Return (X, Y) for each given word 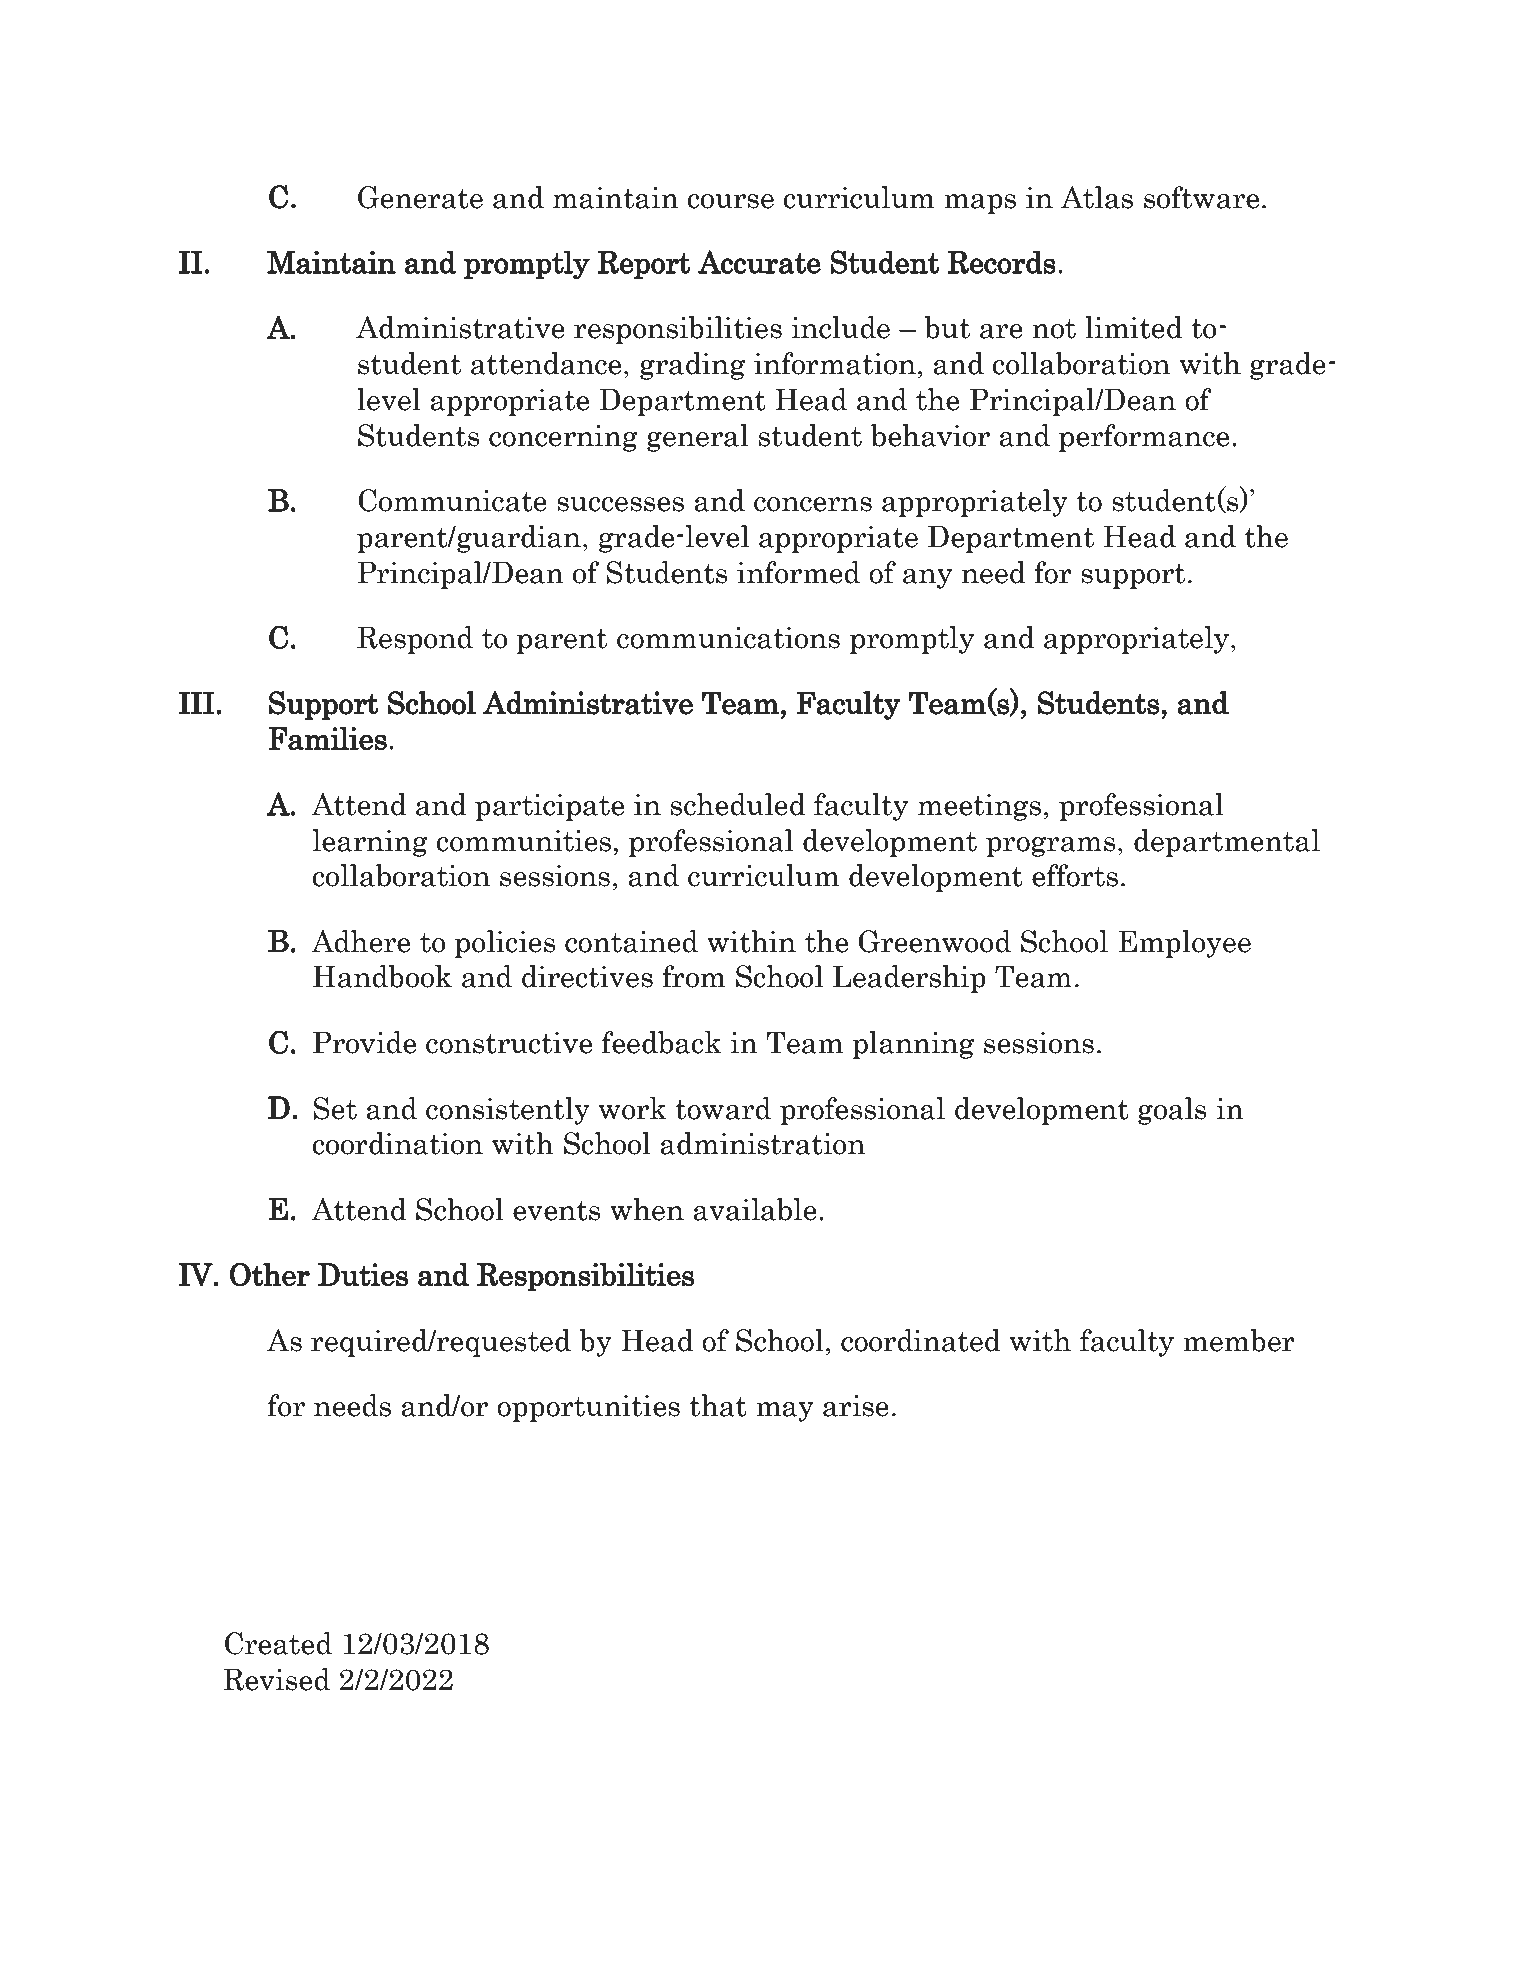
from (693, 976)
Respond (415, 640)
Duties (363, 1274)
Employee (1185, 944)
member (1239, 1340)
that (718, 1405)
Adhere (360, 941)
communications (728, 638)
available (755, 1209)
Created (278, 1643)
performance (1144, 438)
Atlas (1097, 197)
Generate (420, 197)
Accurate (759, 262)
